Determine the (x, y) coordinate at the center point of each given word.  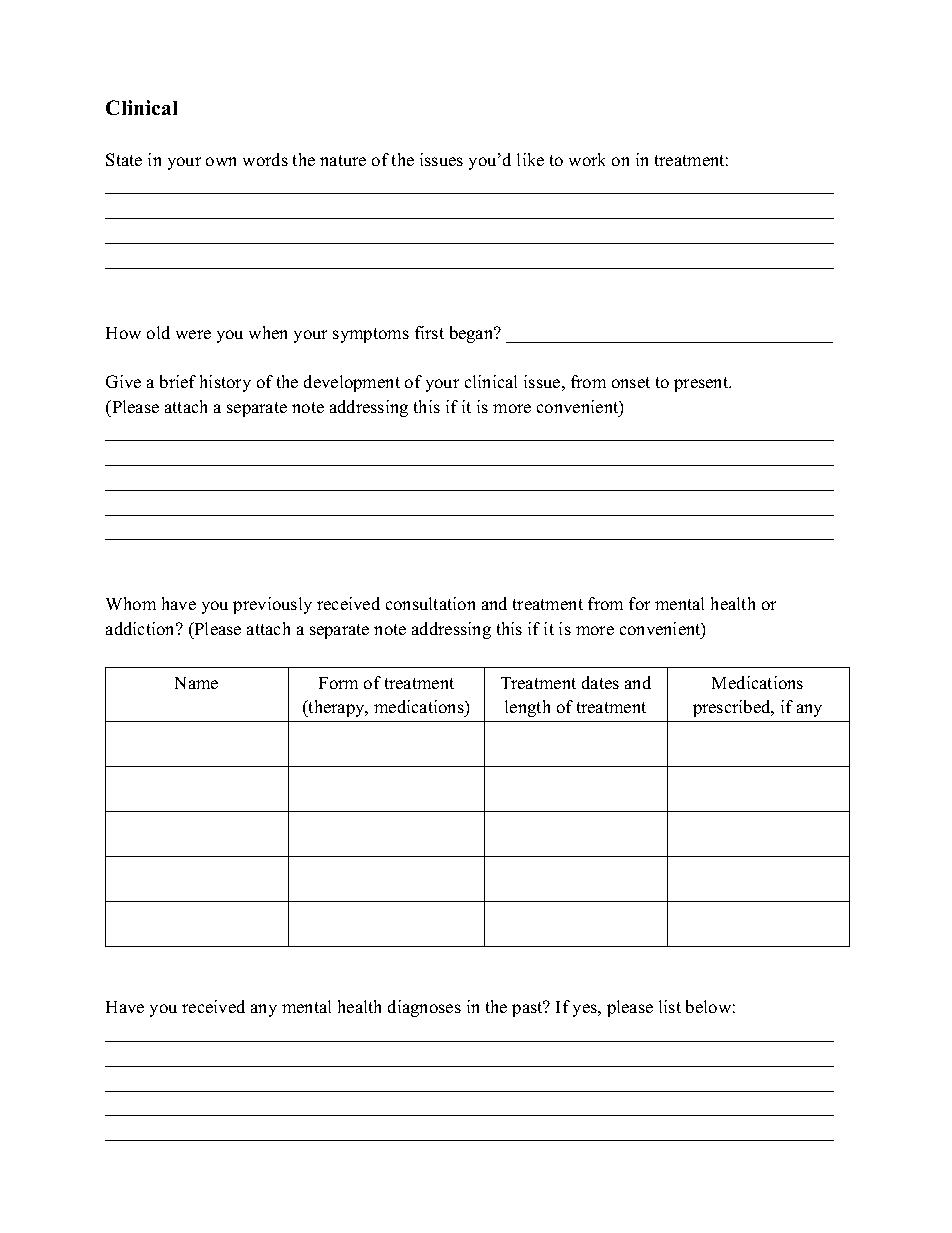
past (528, 1009)
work (587, 159)
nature (343, 160)
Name (196, 683)
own (221, 161)
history (225, 383)
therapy (337, 708)
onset (631, 382)
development (352, 383)
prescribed (733, 708)
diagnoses (424, 1008)
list (670, 1006)
